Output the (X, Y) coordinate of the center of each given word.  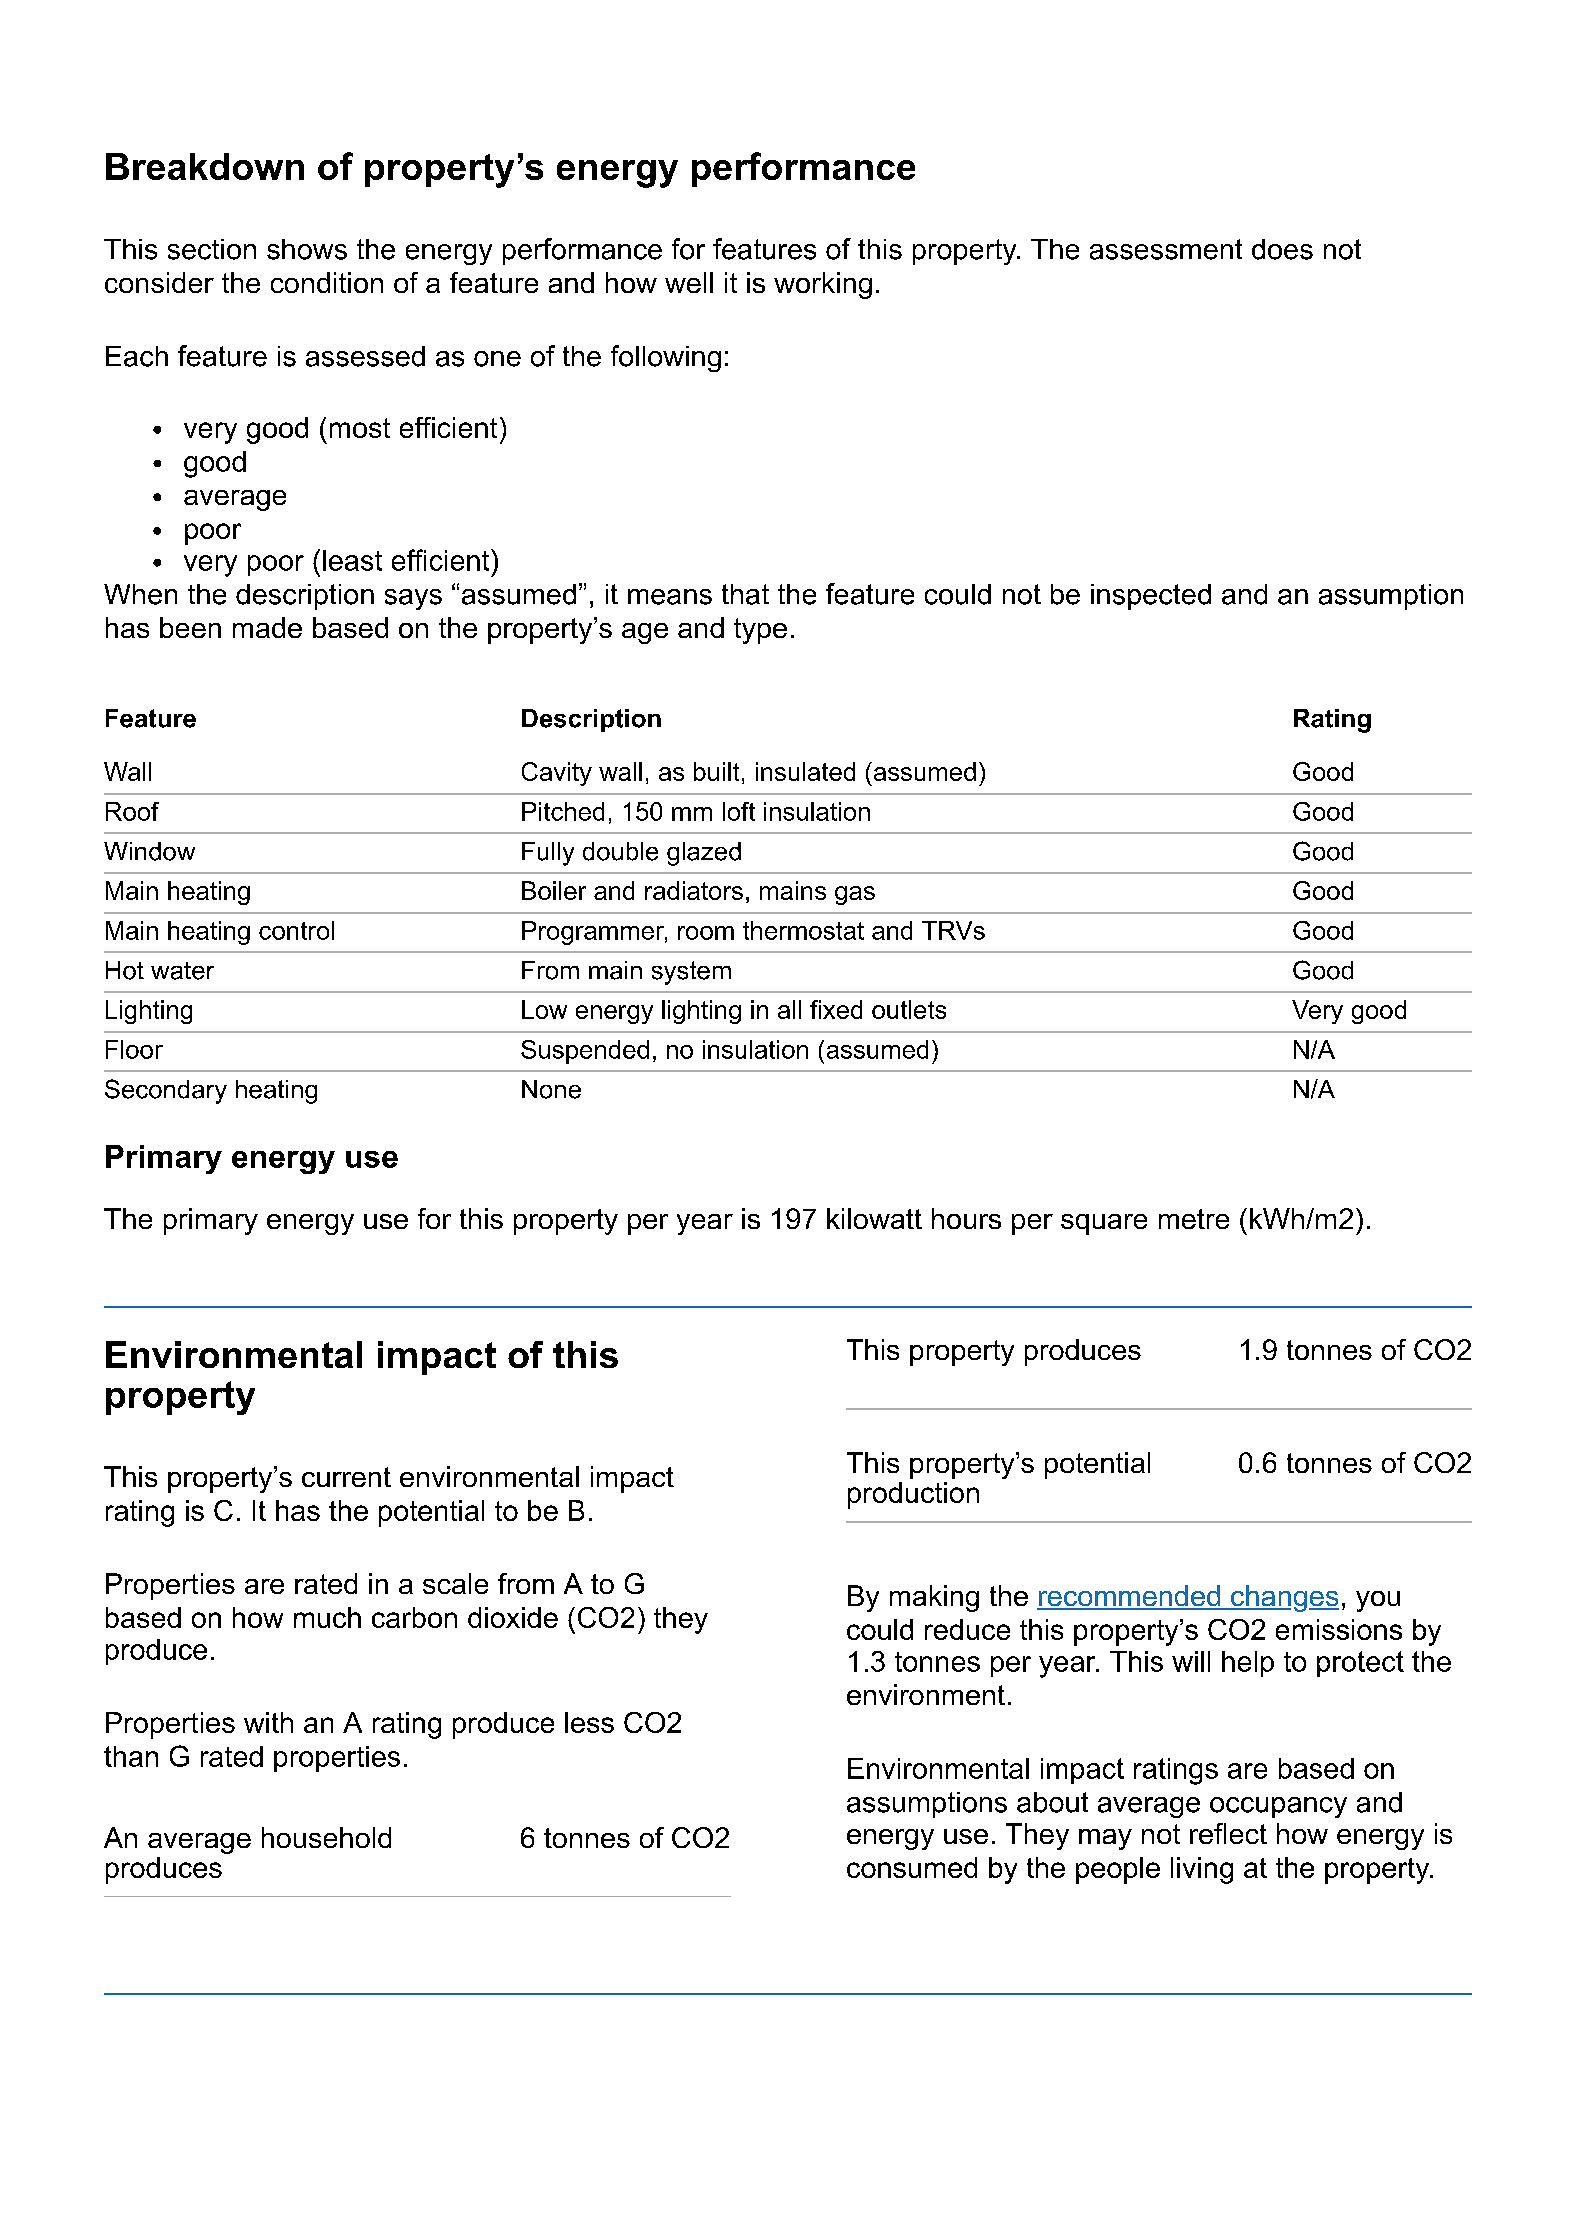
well (689, 282)
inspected (1151, 597)
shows (307, 249)
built (716, 771)
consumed (912, 1867)
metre (1194, 1219)
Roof (132, 811)
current (346, 1477)
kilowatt (874, 1218)
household (326, 1837)
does (1282, 249)
